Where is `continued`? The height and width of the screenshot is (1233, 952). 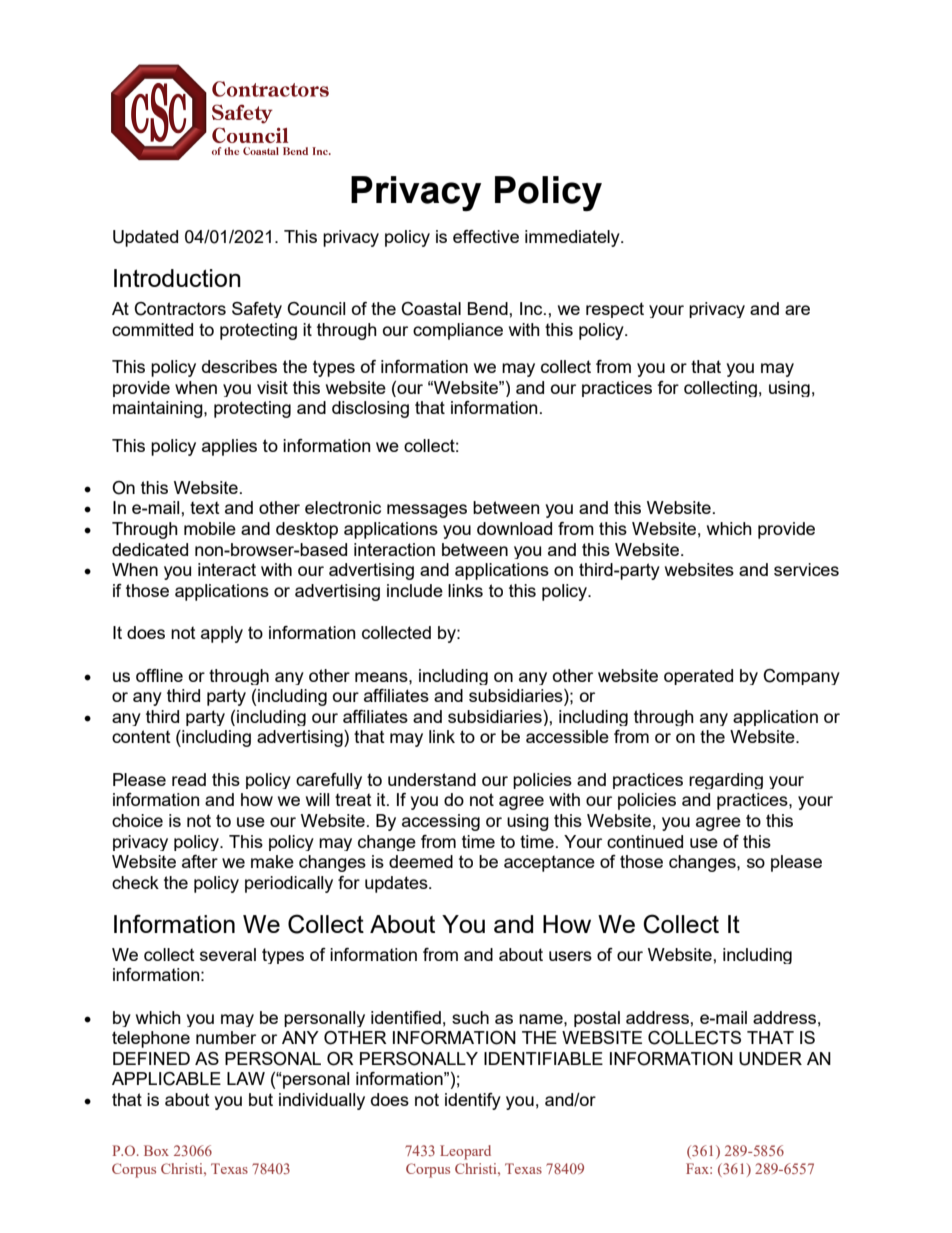
continued is located at coordinates (645, 841).
